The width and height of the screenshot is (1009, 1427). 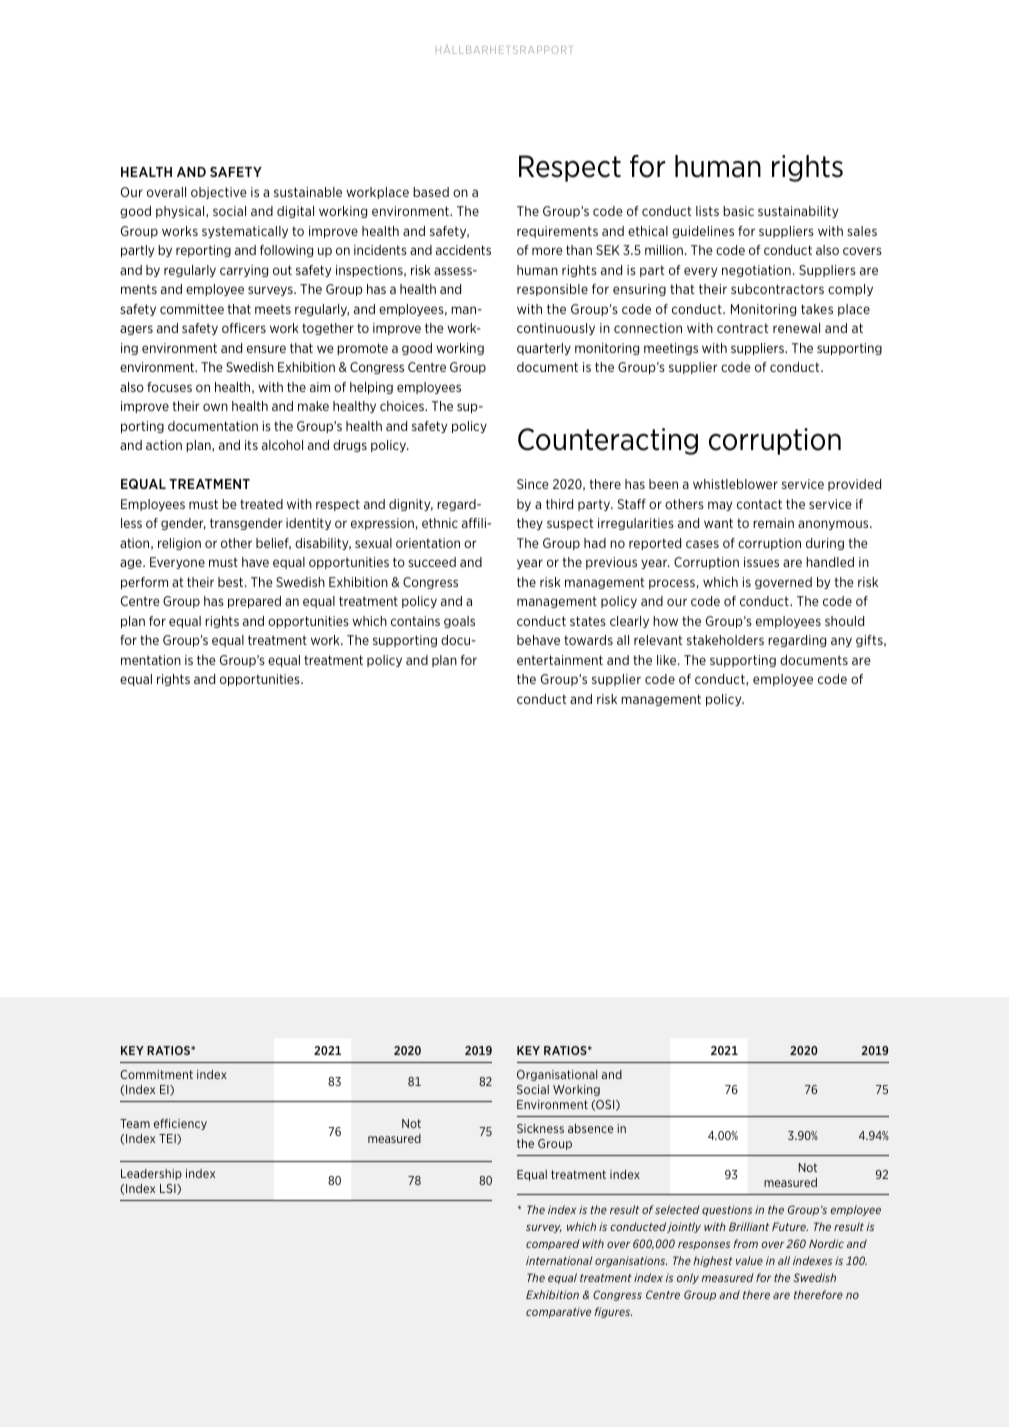 I want to click on Since, so click(x=533, y=484).
